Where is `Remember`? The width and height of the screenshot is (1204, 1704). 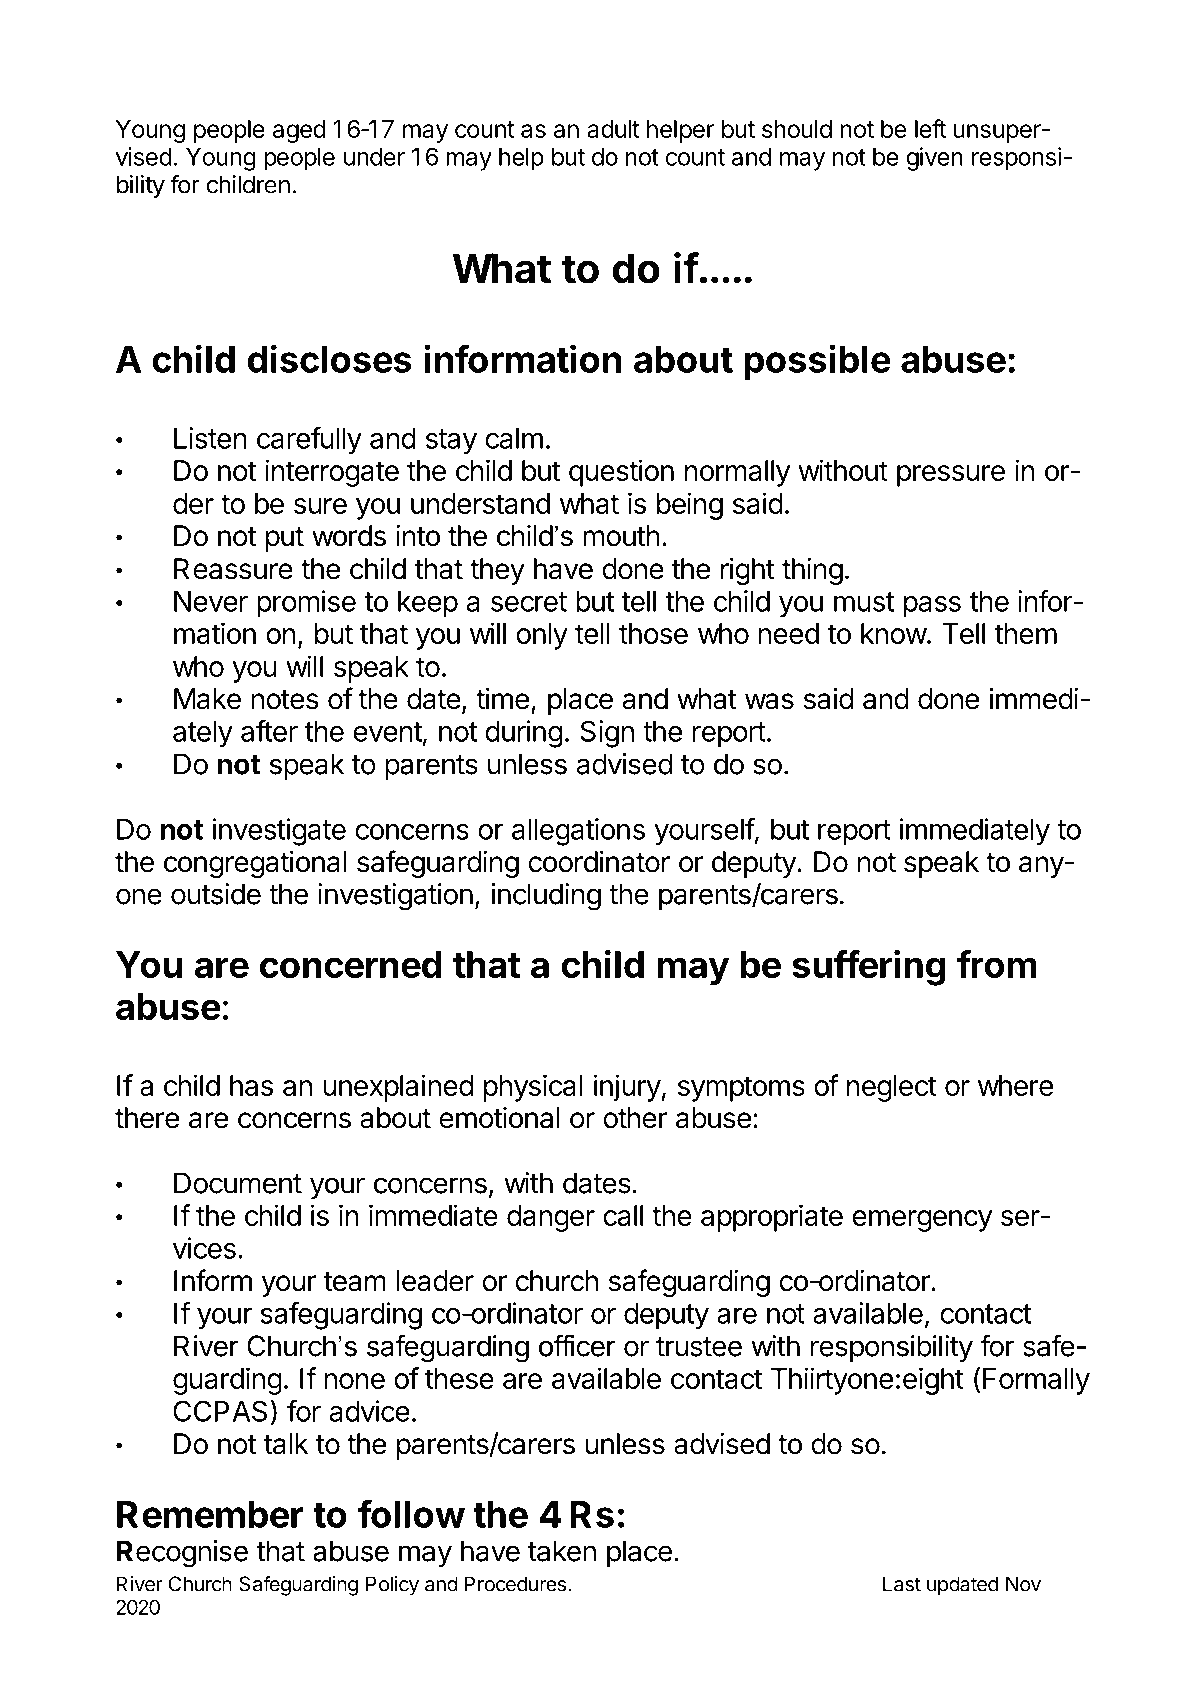 Remember is located at coordinates (210, 1514).
